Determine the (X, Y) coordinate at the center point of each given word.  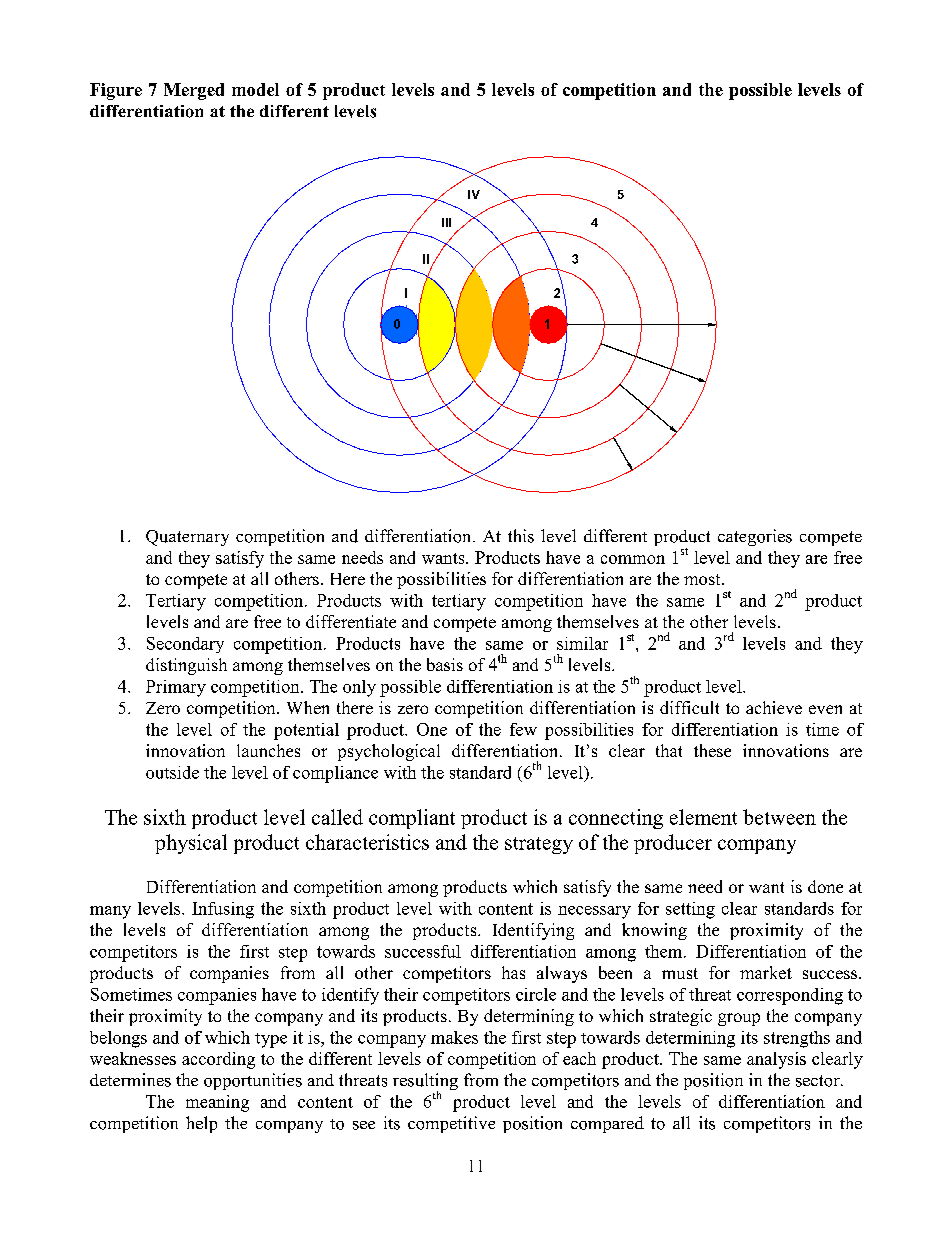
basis (445, 664)
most (703, 579)
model (255, 89)
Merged (194, 91)
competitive (451, 1124)
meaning (217, 1103)
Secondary (185, 645)
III (446, 222)
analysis (776, 1060)
